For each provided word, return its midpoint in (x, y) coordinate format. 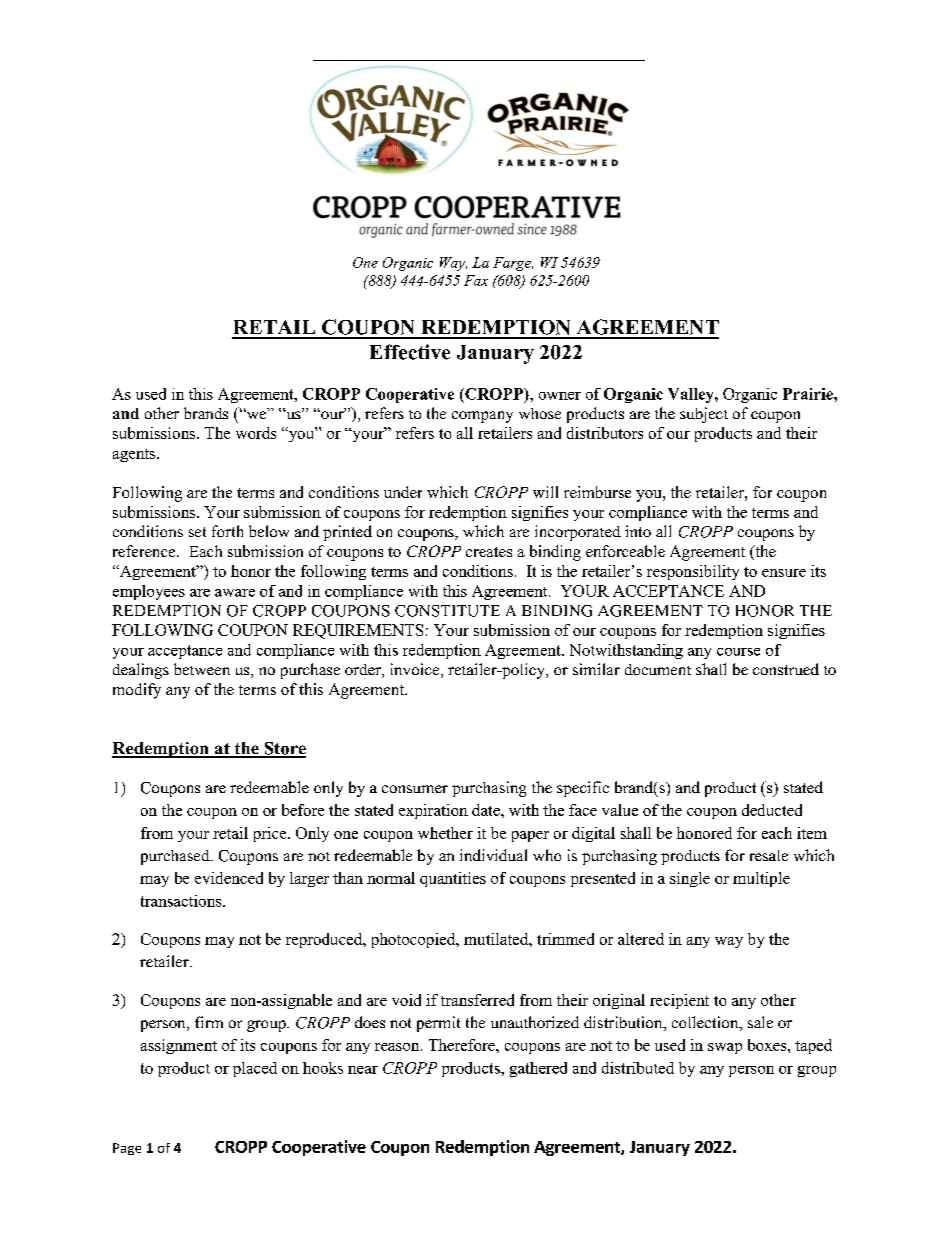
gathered (538, 1069)
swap (725, 1048)
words (256, 433)
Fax (476, 280)
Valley (692, 395)
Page (127, 1149)
